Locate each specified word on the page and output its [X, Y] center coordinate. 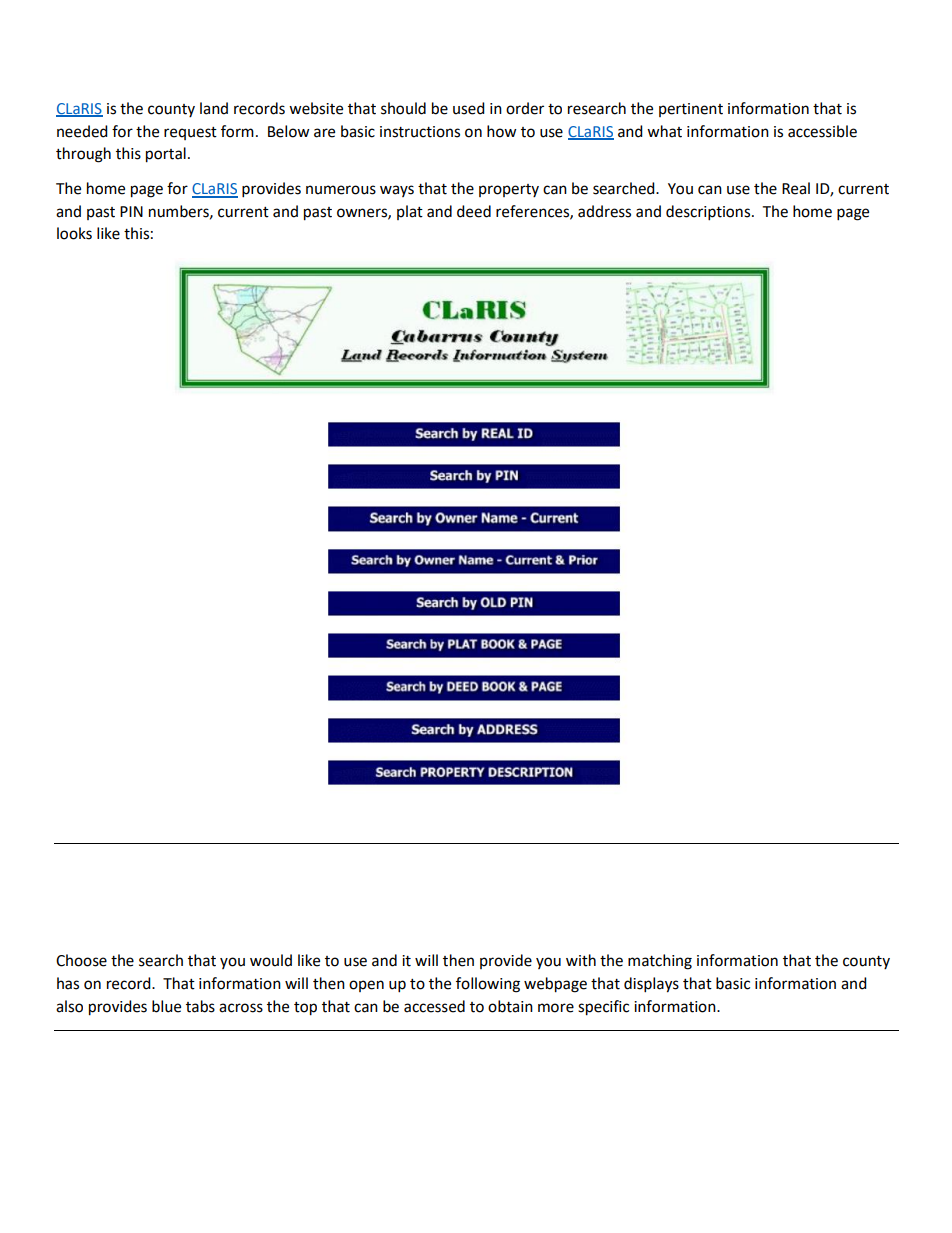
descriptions [709, 213]
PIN [131, 211]
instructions [420, 132]
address [604, 211]
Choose [81, 960]
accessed [434, 1006]
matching [660, 962]
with [581, 960]
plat [410, 212]
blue [166, 1006]
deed [474, 211]
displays [651, 985]
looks [74, 233]
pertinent [691, 110]
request [190, 133]
